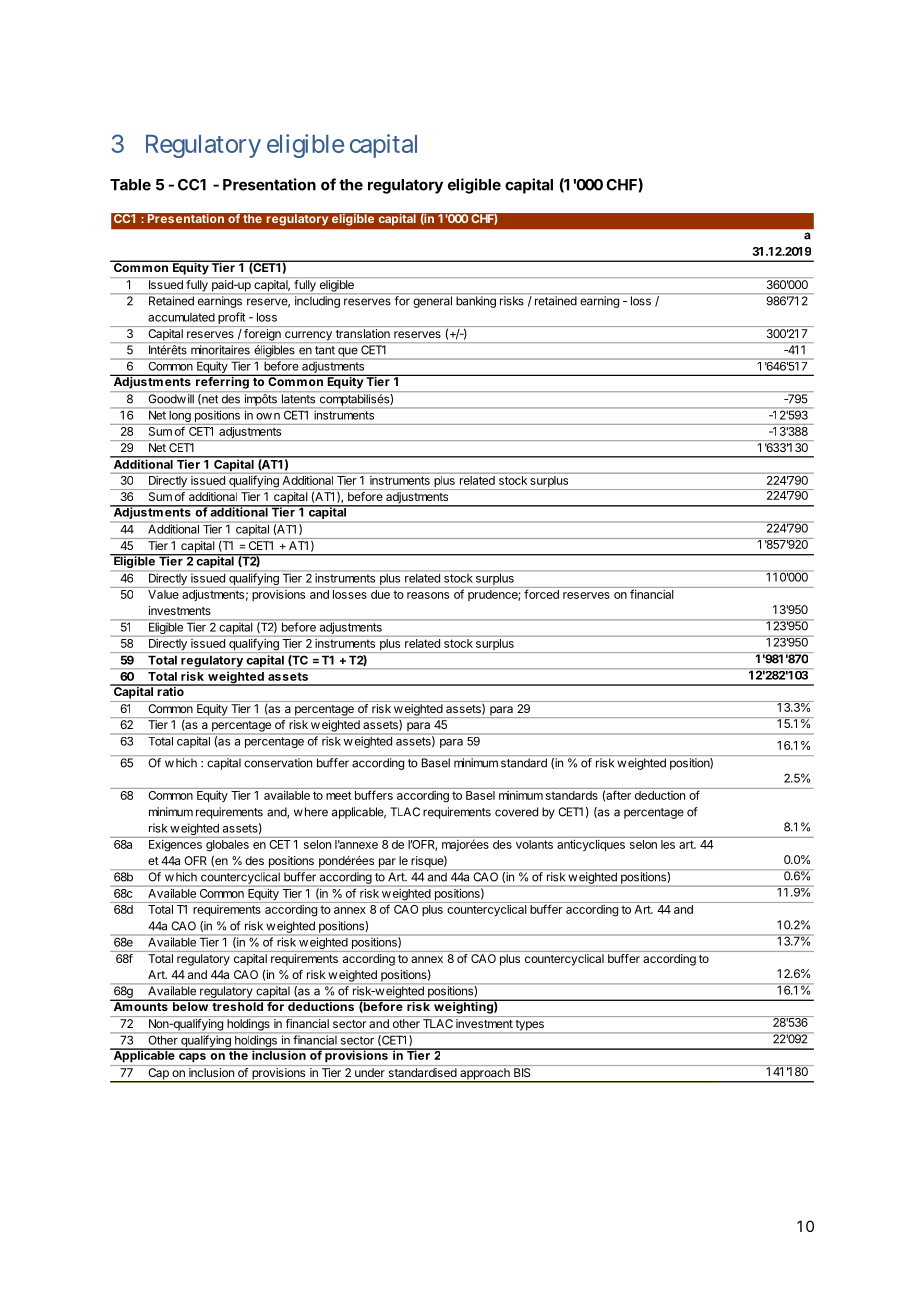 The image size is (924, 1308). Describe the element at coordinates (476, 302) in the screenshot. I see `banking` at that location.
